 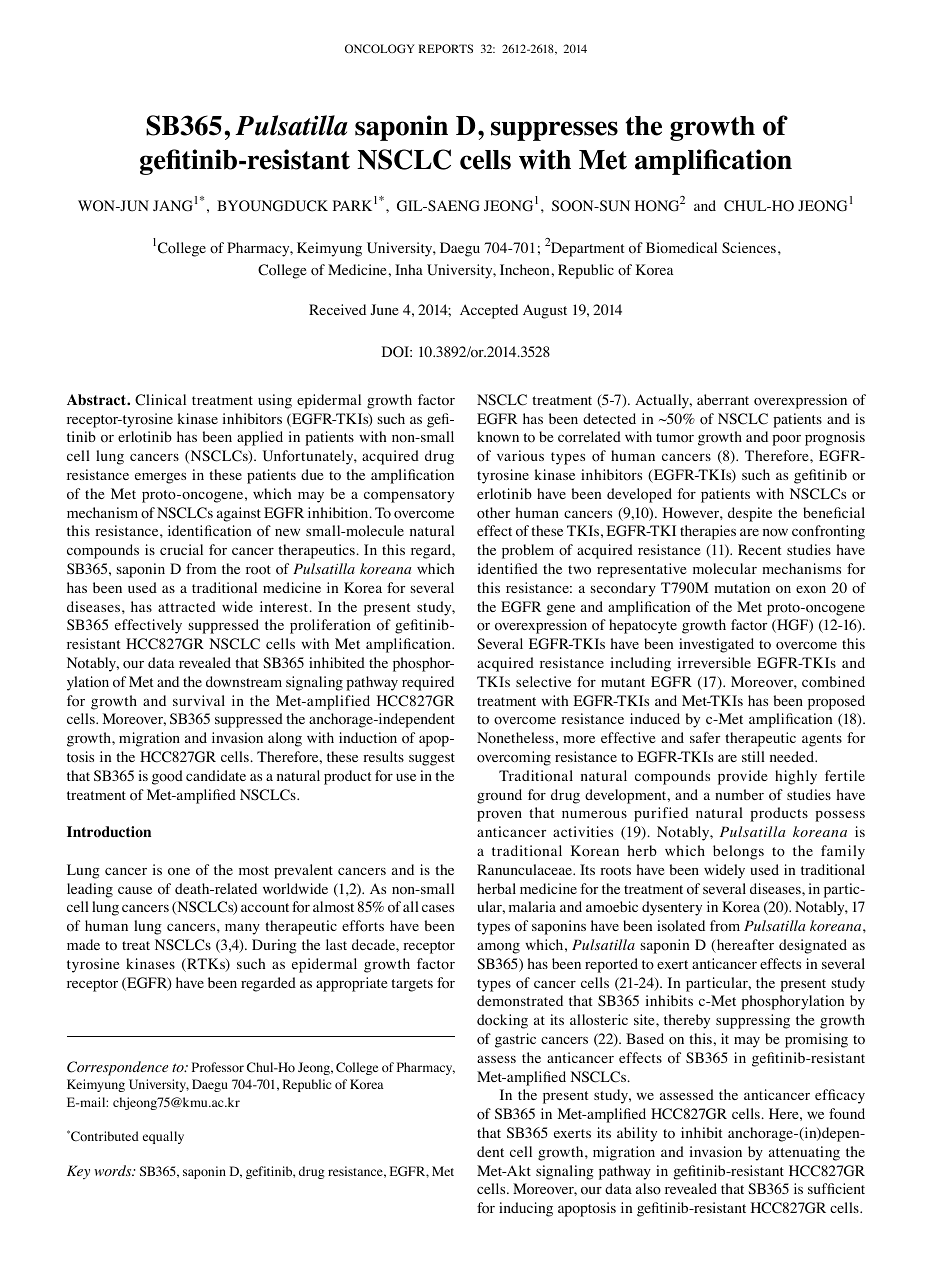 I want to click on cases, so click(x=438, y=908).
